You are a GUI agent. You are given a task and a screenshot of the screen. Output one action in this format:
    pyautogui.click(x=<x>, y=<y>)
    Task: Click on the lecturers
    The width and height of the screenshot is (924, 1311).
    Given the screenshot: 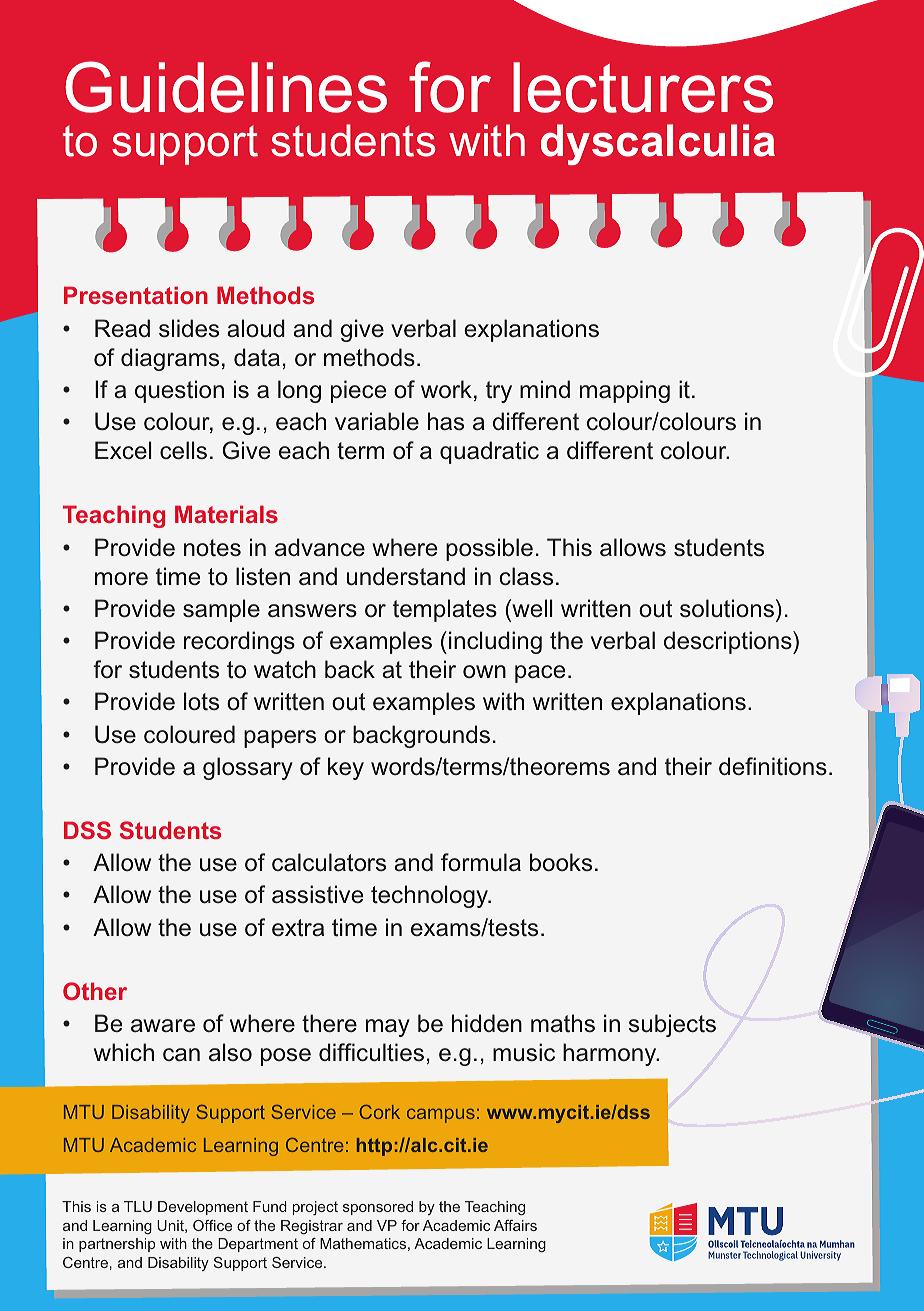 What is the action you would take?
    pyautogui.click(x=643, y=87)
